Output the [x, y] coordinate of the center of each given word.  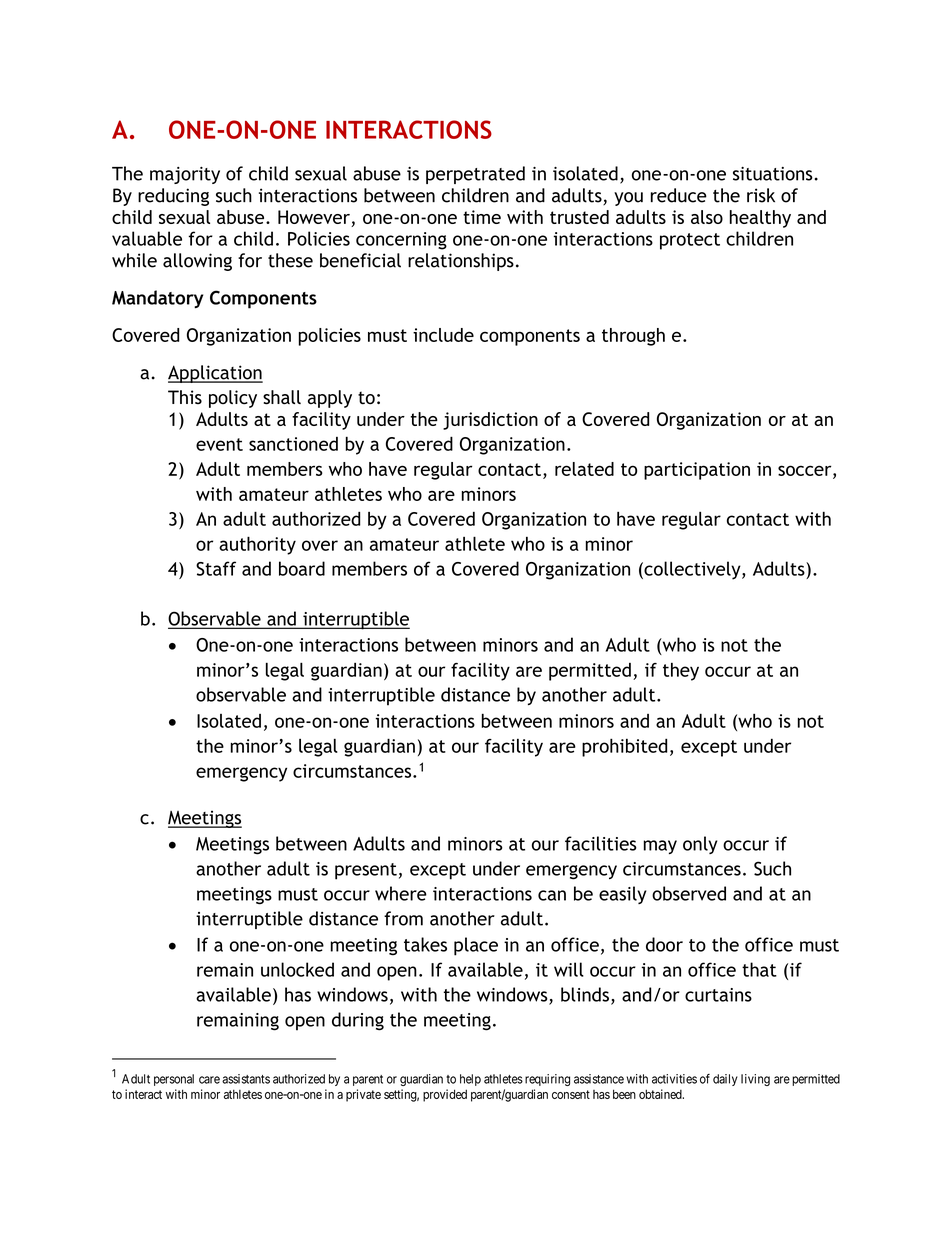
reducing [173, 197]
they [681, 672]
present [366, 871]
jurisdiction [490, 421]
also [707, 217]
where [401, 893]
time [482, 217]
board [302, 568]
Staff [216, 568]
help [470, 1080]
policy [233, 399]
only [700, 845]
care [209, 1080]
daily [725, 1080]
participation [697, 471]
